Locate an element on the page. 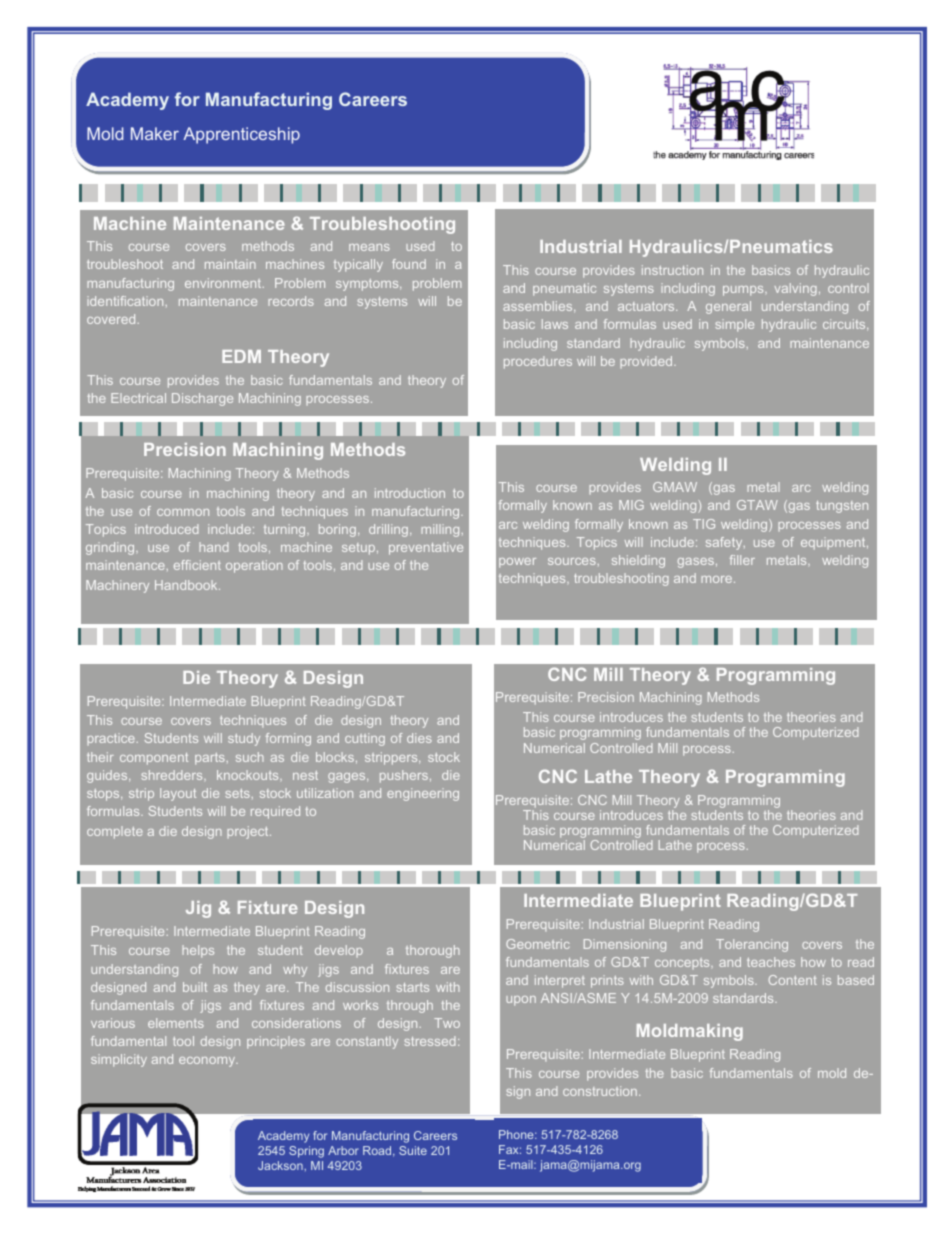 The height and width of the document is (1233, 952). dies is located at coordinates (419, 738).
